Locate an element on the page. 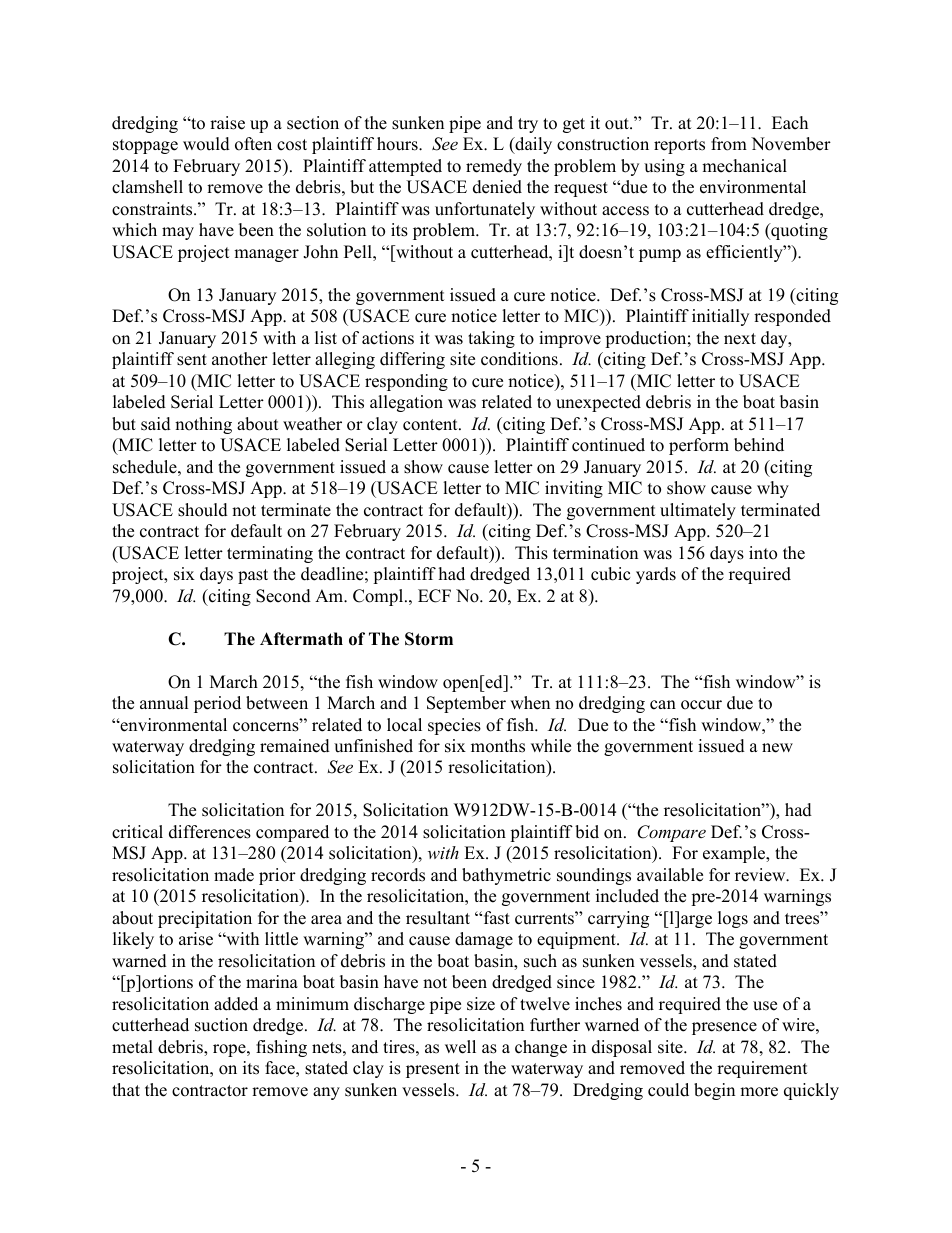 This document has height=1233, width=952. well is located at coordinates (460, 1047).
